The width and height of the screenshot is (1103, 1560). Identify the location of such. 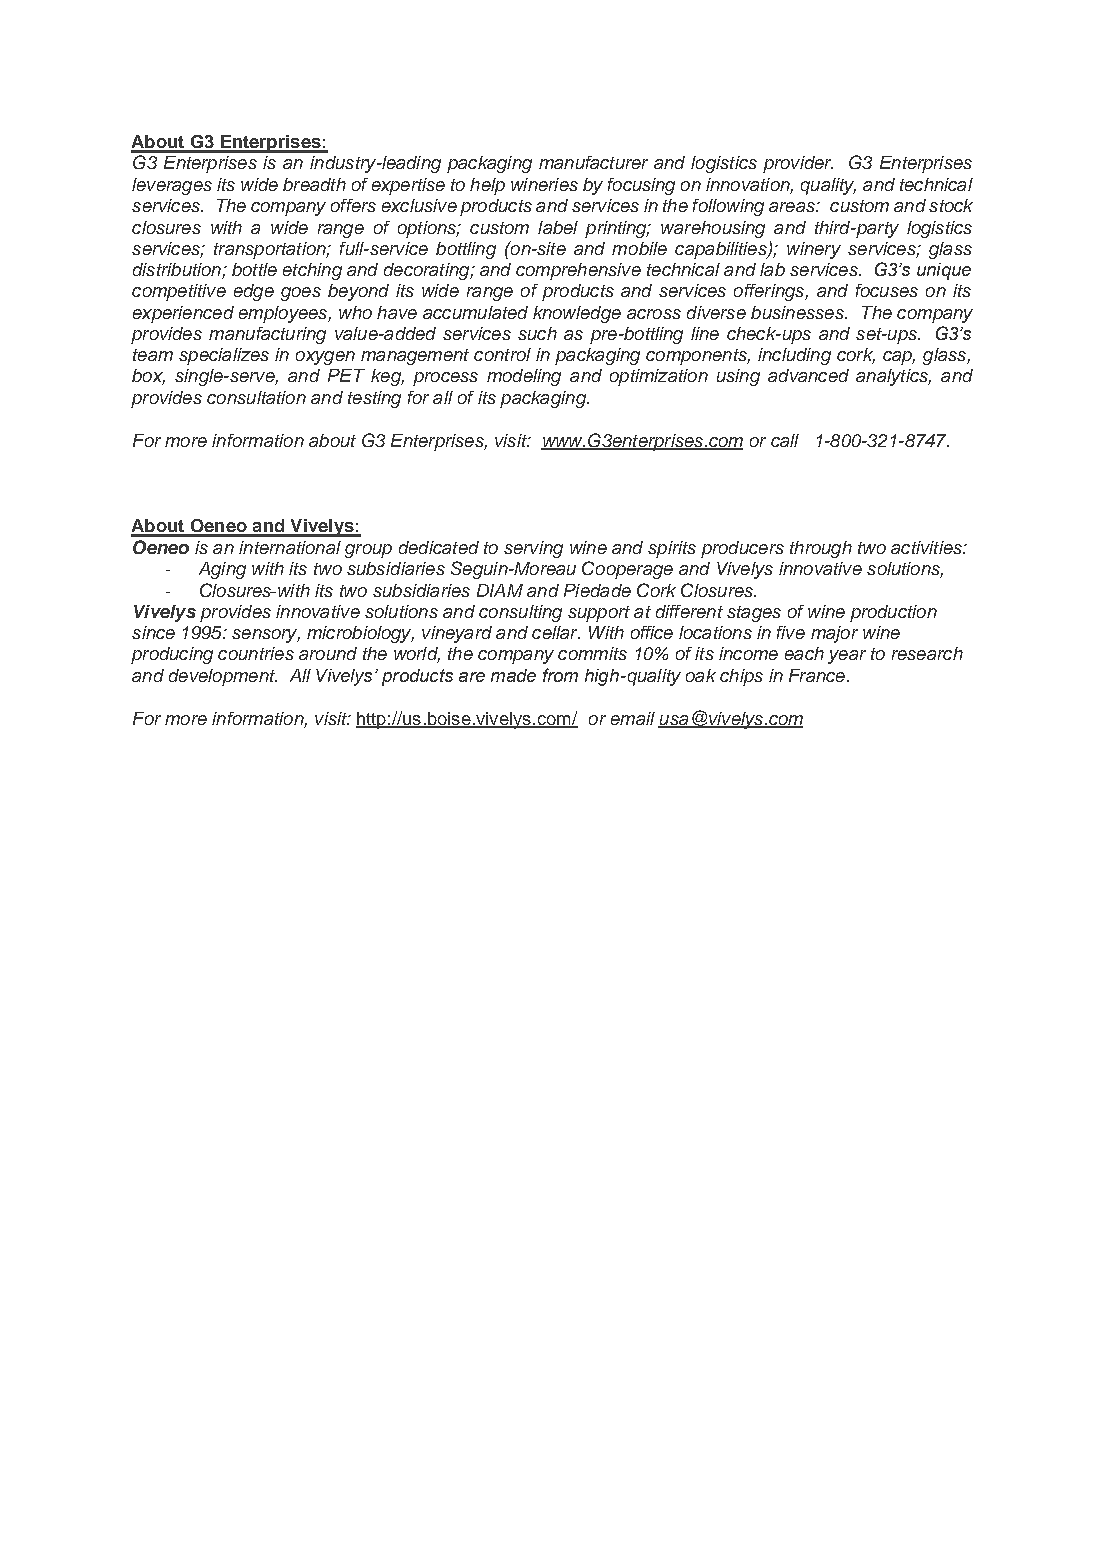
(537, 333).
